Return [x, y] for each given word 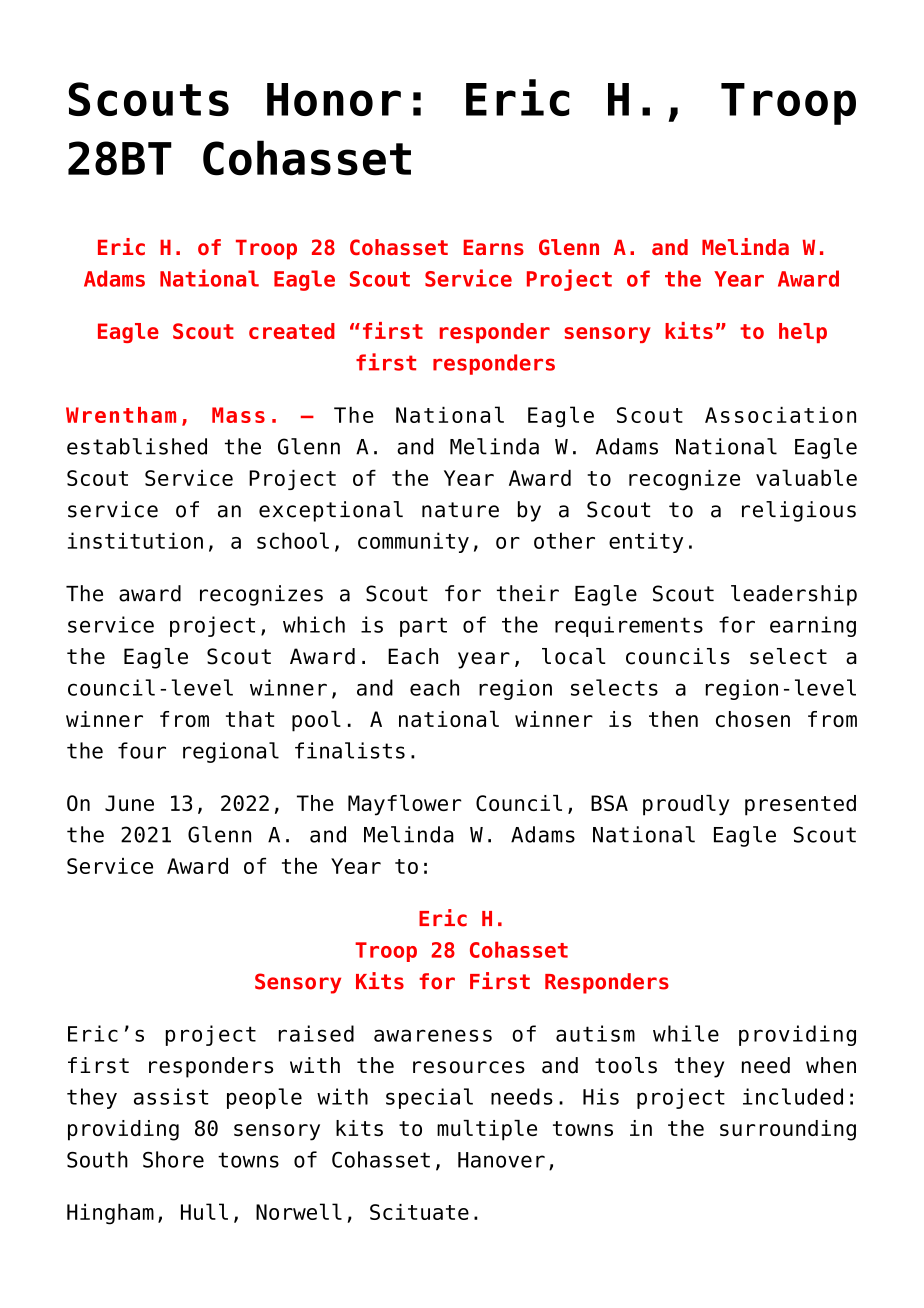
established [137, 446]
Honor [334, 99]
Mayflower [405, 805]
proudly [686, 805]
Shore [173, 1159]
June [129, 803]
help [803, 333]
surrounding [788, 1130]
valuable [806, 477]
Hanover [501, 1160]
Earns [494, 247]
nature [460, 510]
